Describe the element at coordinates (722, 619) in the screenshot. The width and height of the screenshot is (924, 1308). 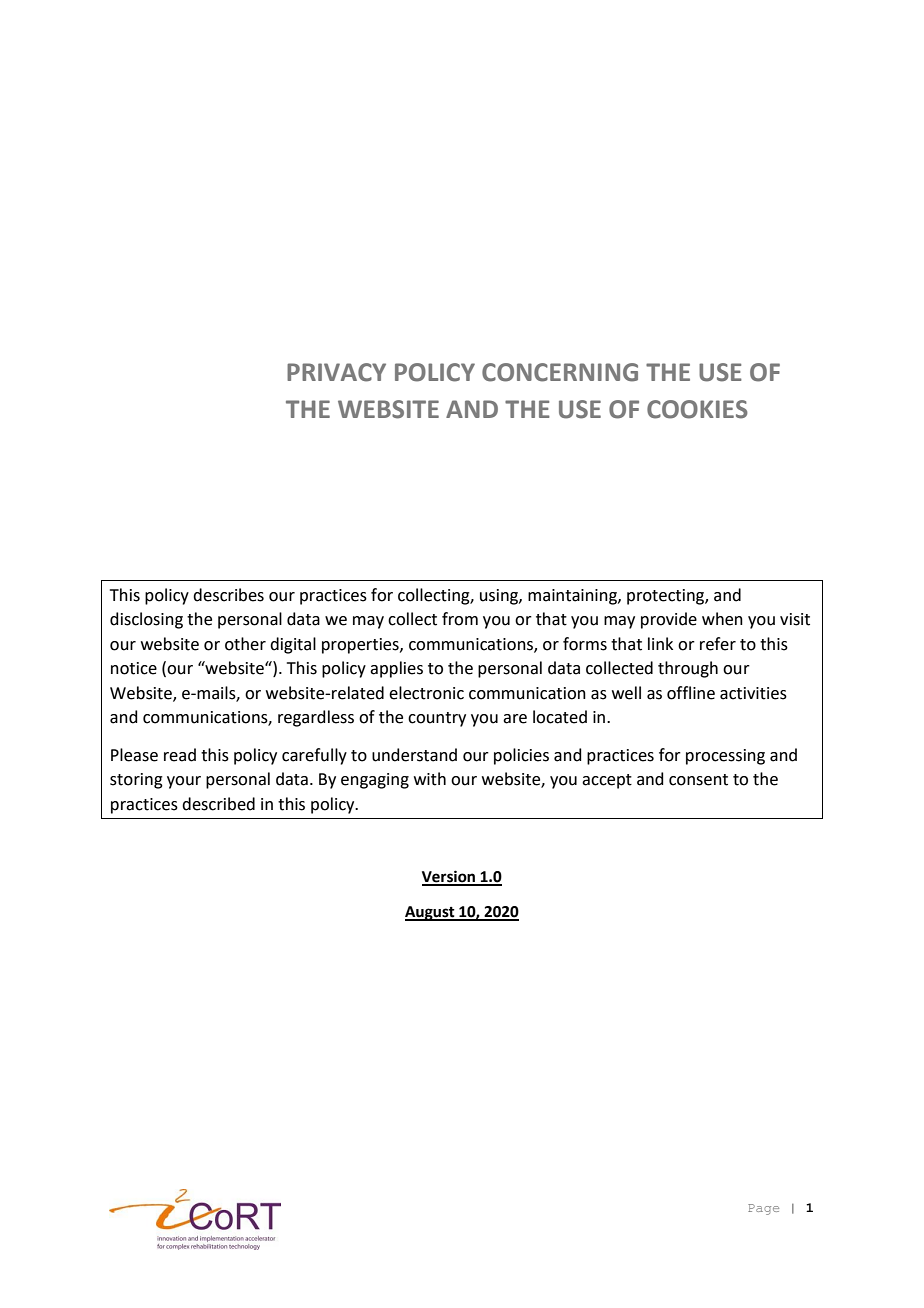
I see `when` at that location.
